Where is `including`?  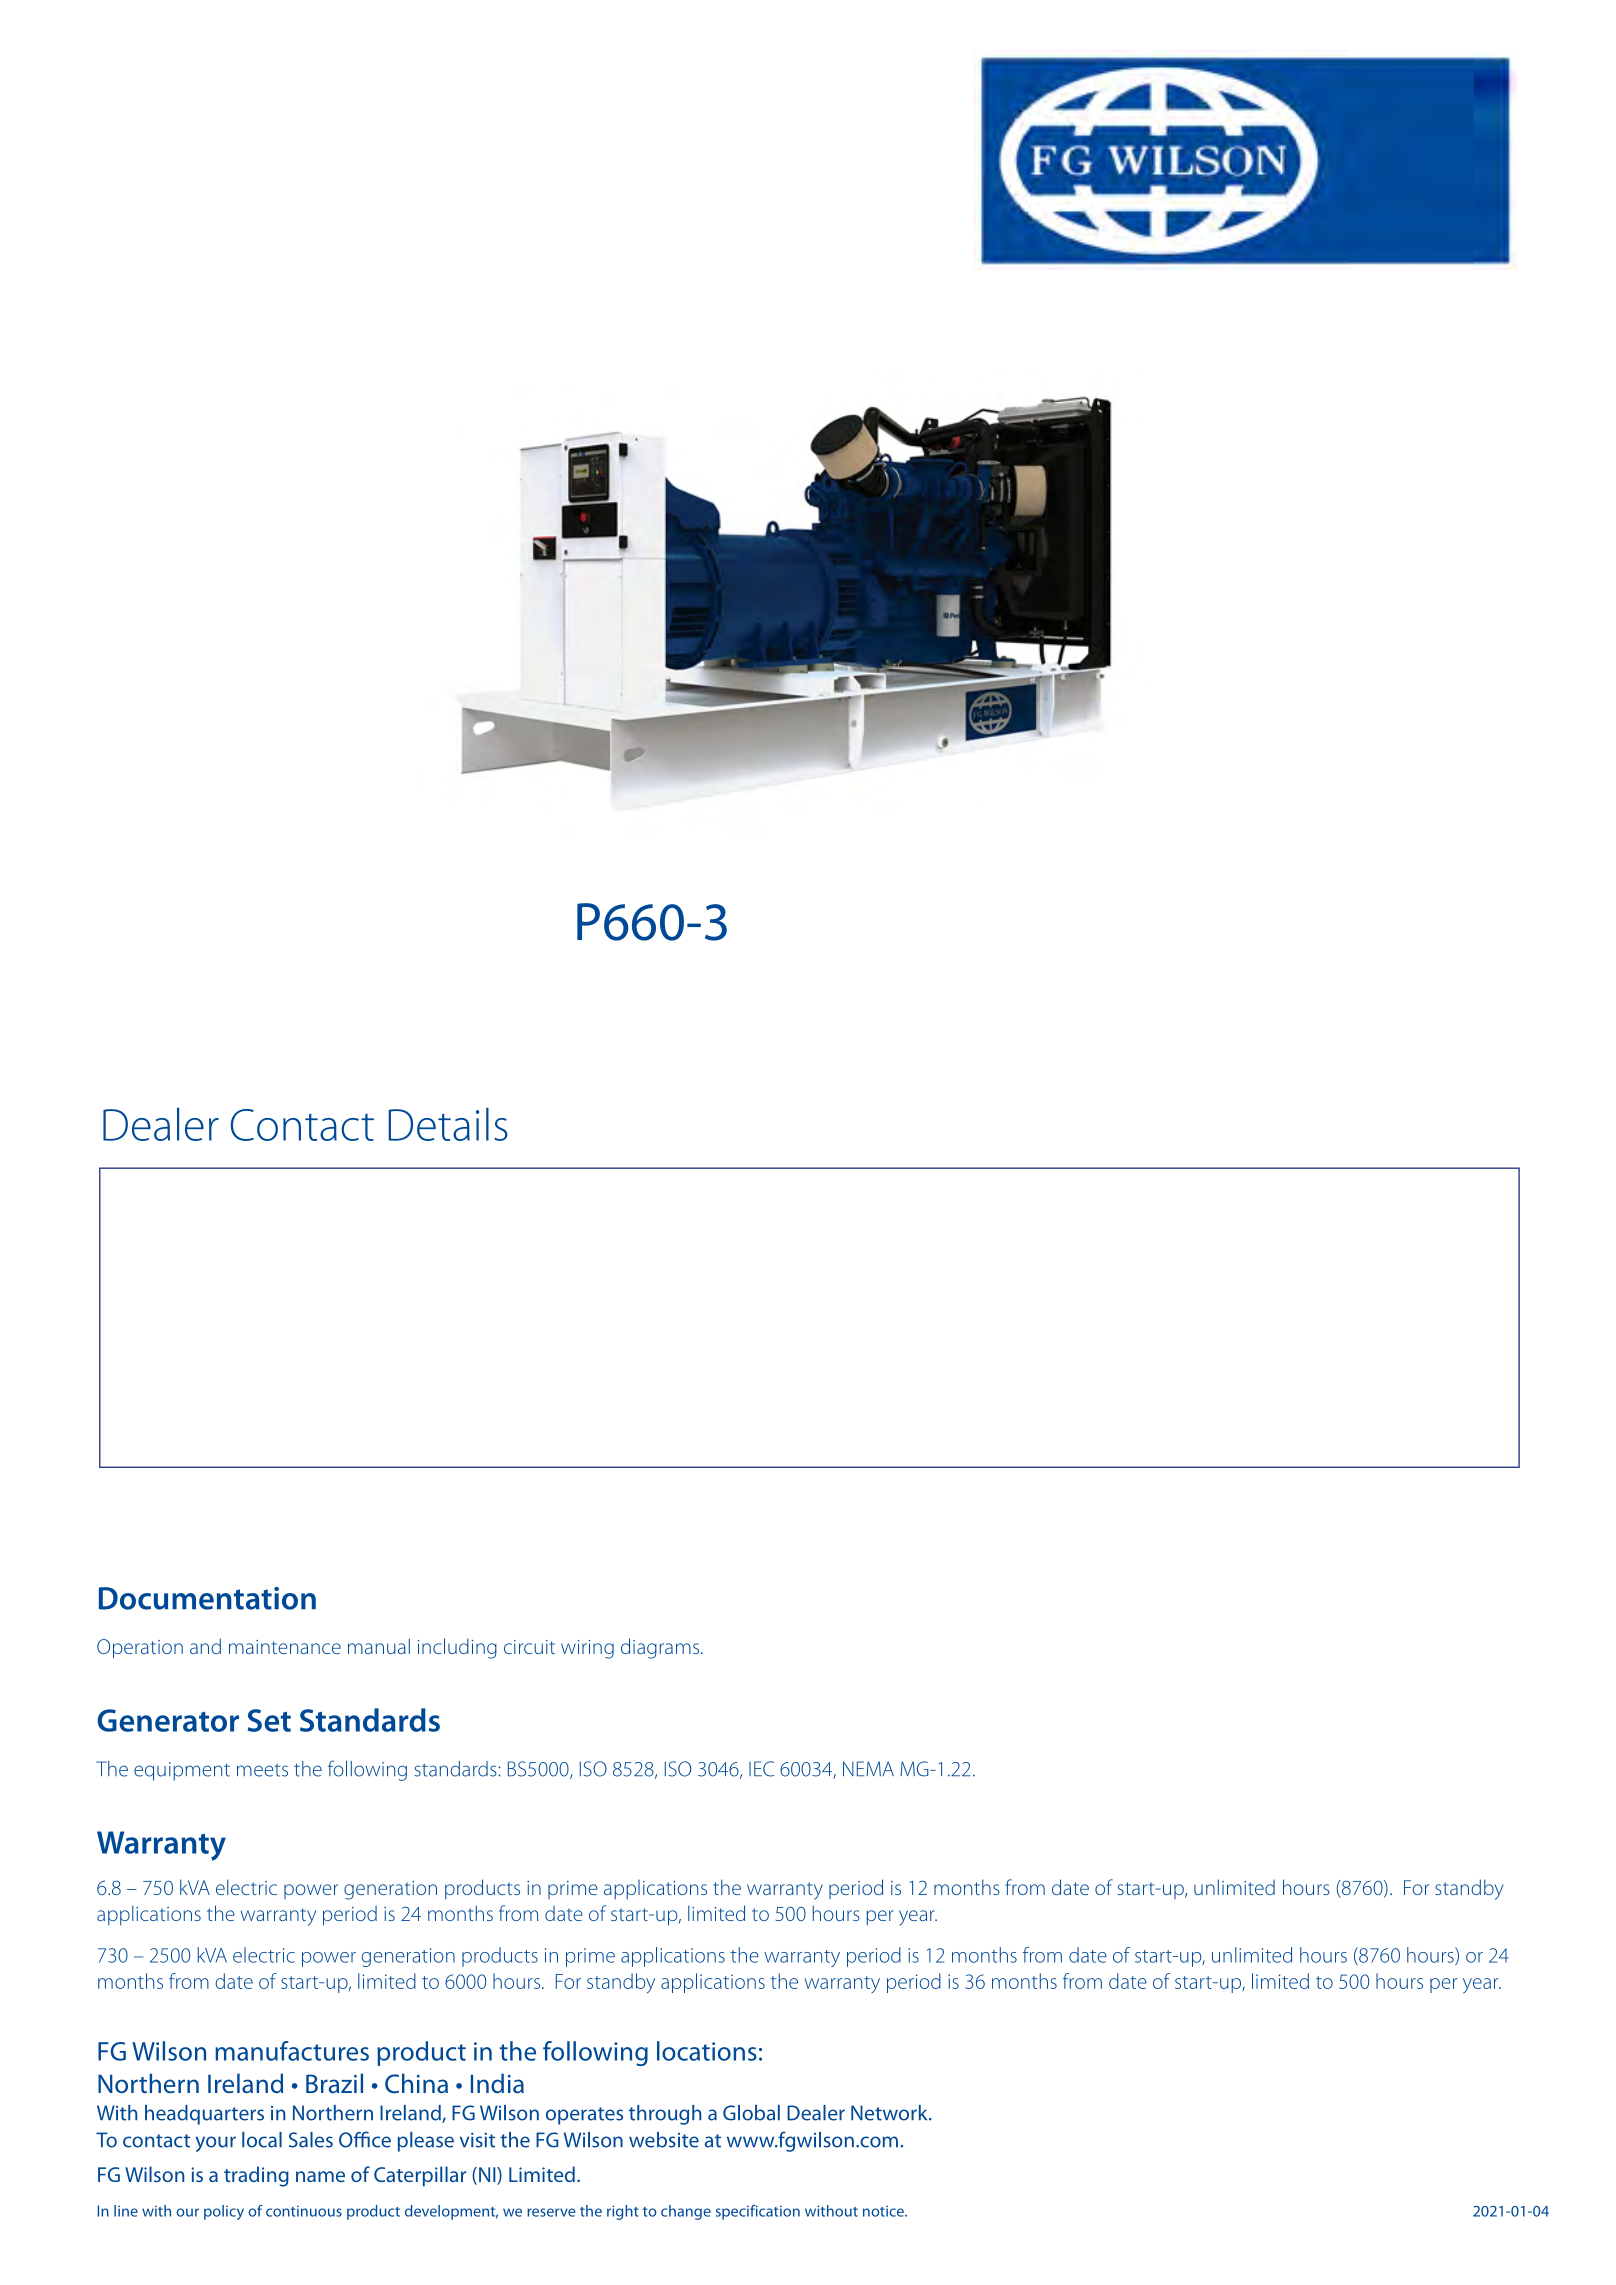 including is located at coordinates (457, 1648).
